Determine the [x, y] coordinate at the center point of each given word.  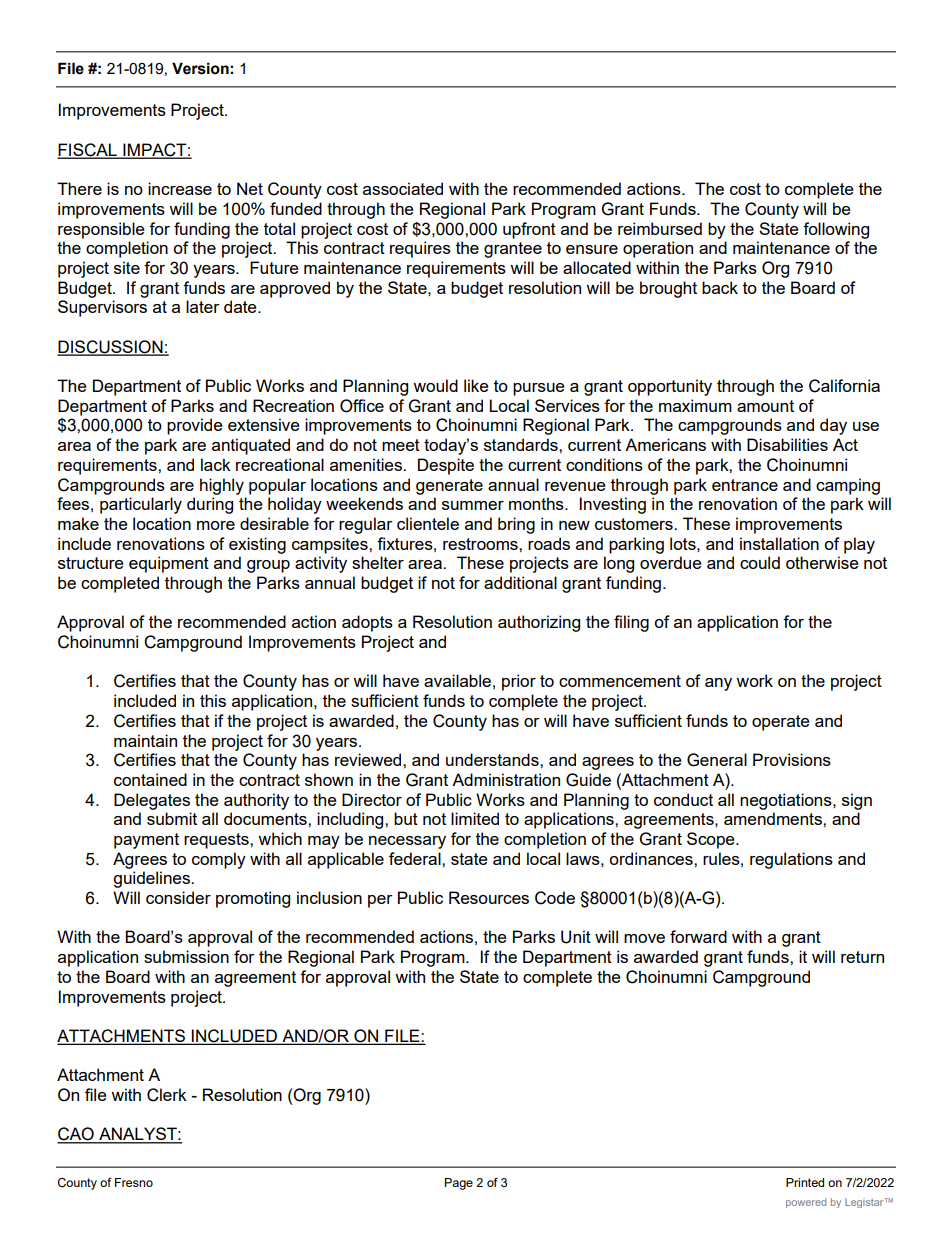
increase [180, 188]
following [836, 230]
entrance [745, 485]
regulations [791, 860]
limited [475, 818]
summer [473, 505]
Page [459, 1184]
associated [403, 188]
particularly [141, 505]
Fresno [134, 1182]
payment [146, 841]
